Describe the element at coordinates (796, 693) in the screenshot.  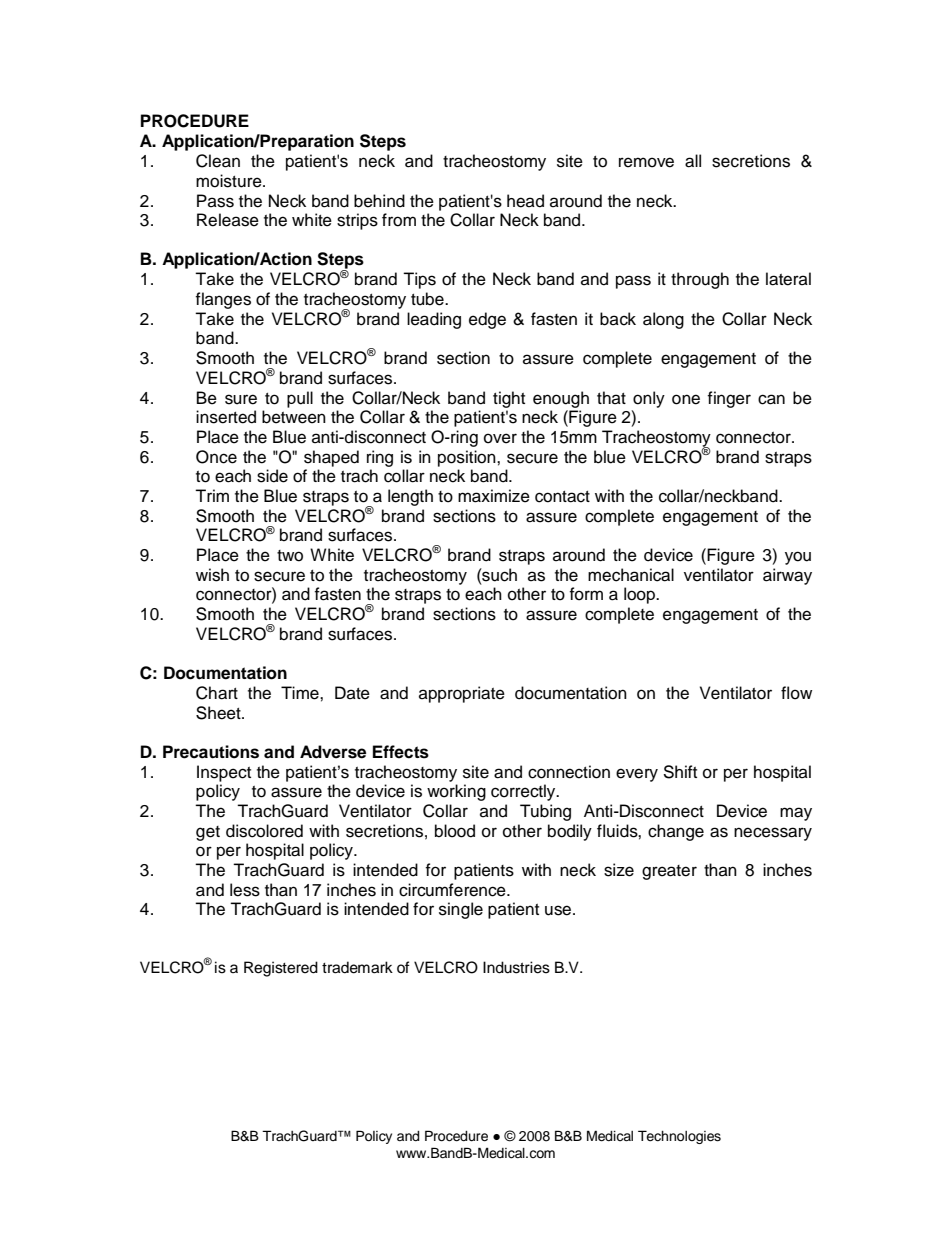
I see `flow` at that location.
